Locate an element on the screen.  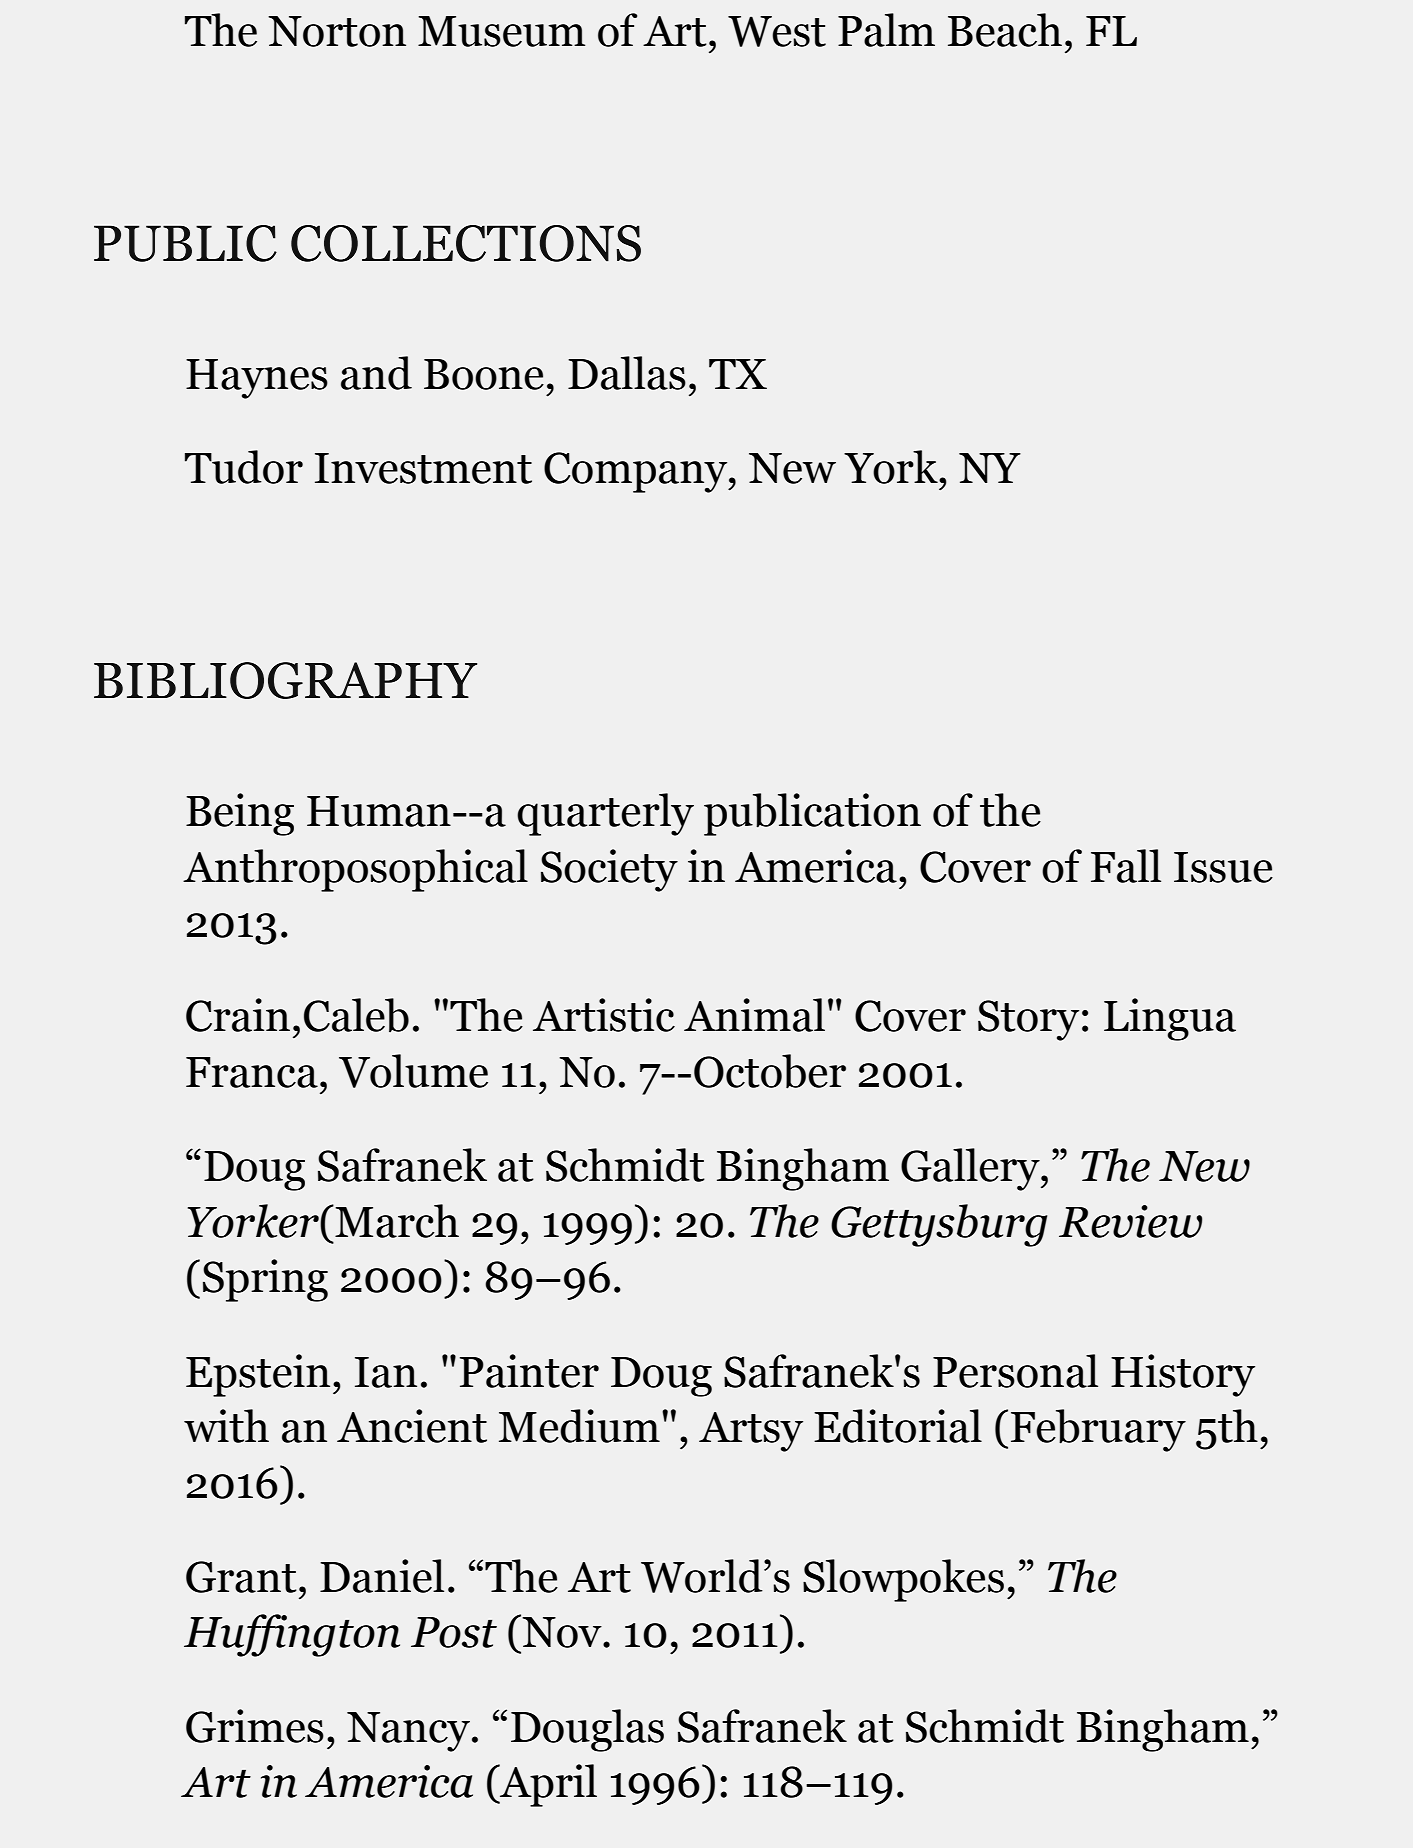
Beach is located at coordinates (1005, 30).
